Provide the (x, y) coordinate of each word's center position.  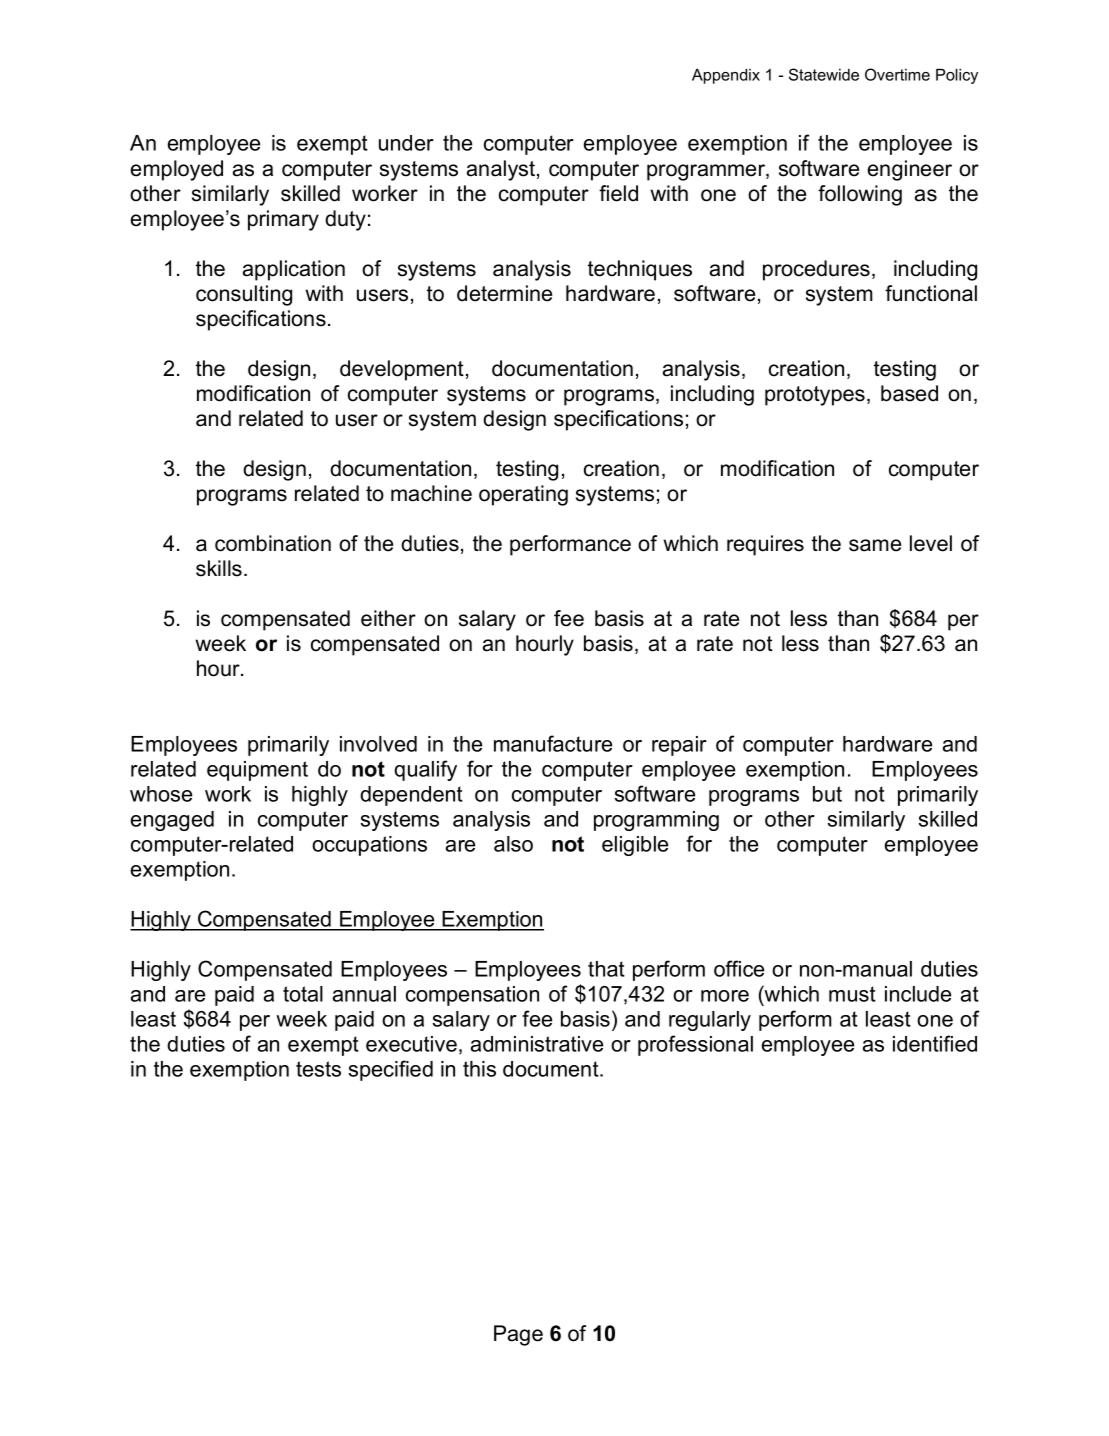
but (827, 794)
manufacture (553, 743)
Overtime (897, 74)
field (618, 193)
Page (518, 1335)
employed (177, 170)
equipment (257, 771)
